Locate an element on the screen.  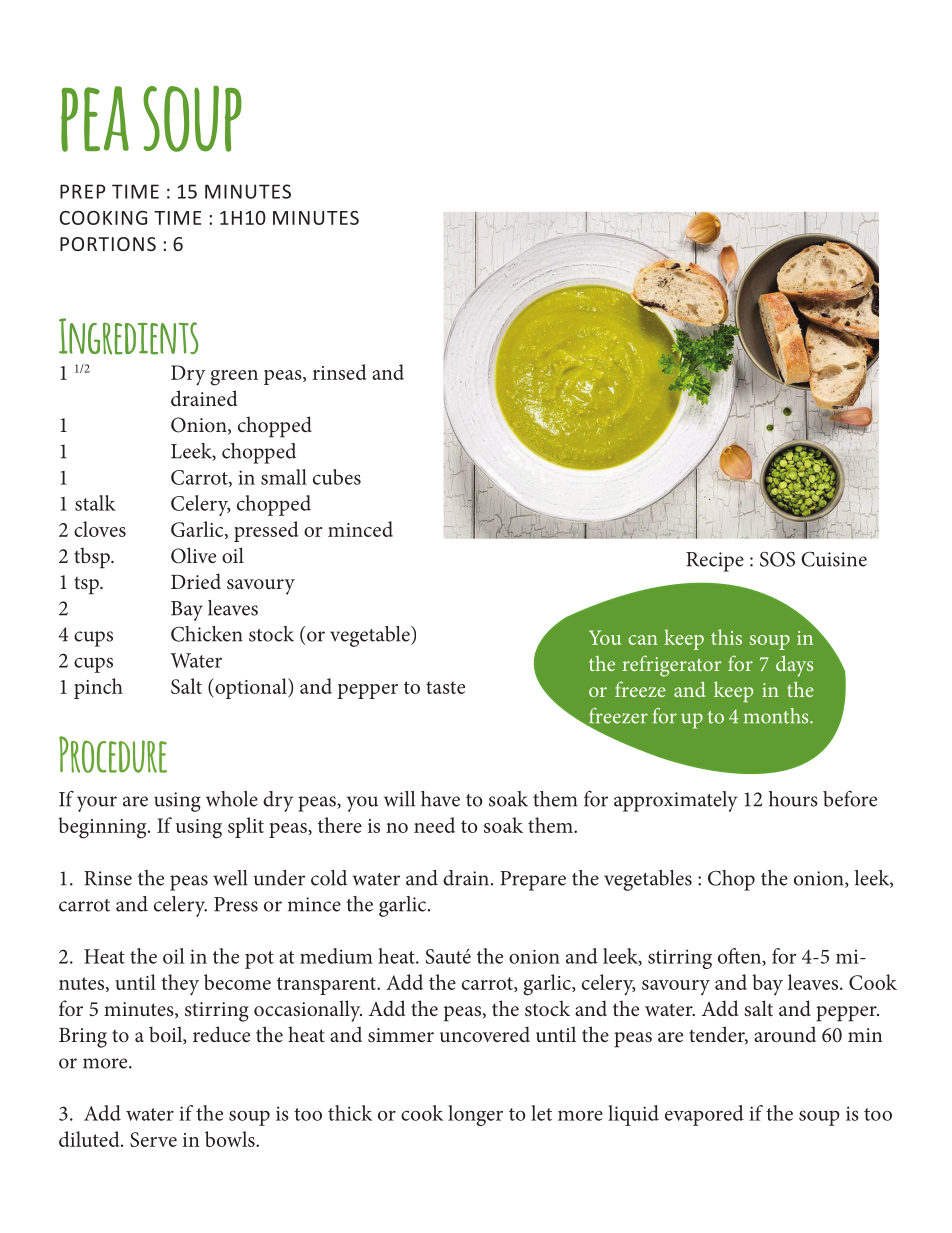
Serve is located at coordinates (153, 1139).
